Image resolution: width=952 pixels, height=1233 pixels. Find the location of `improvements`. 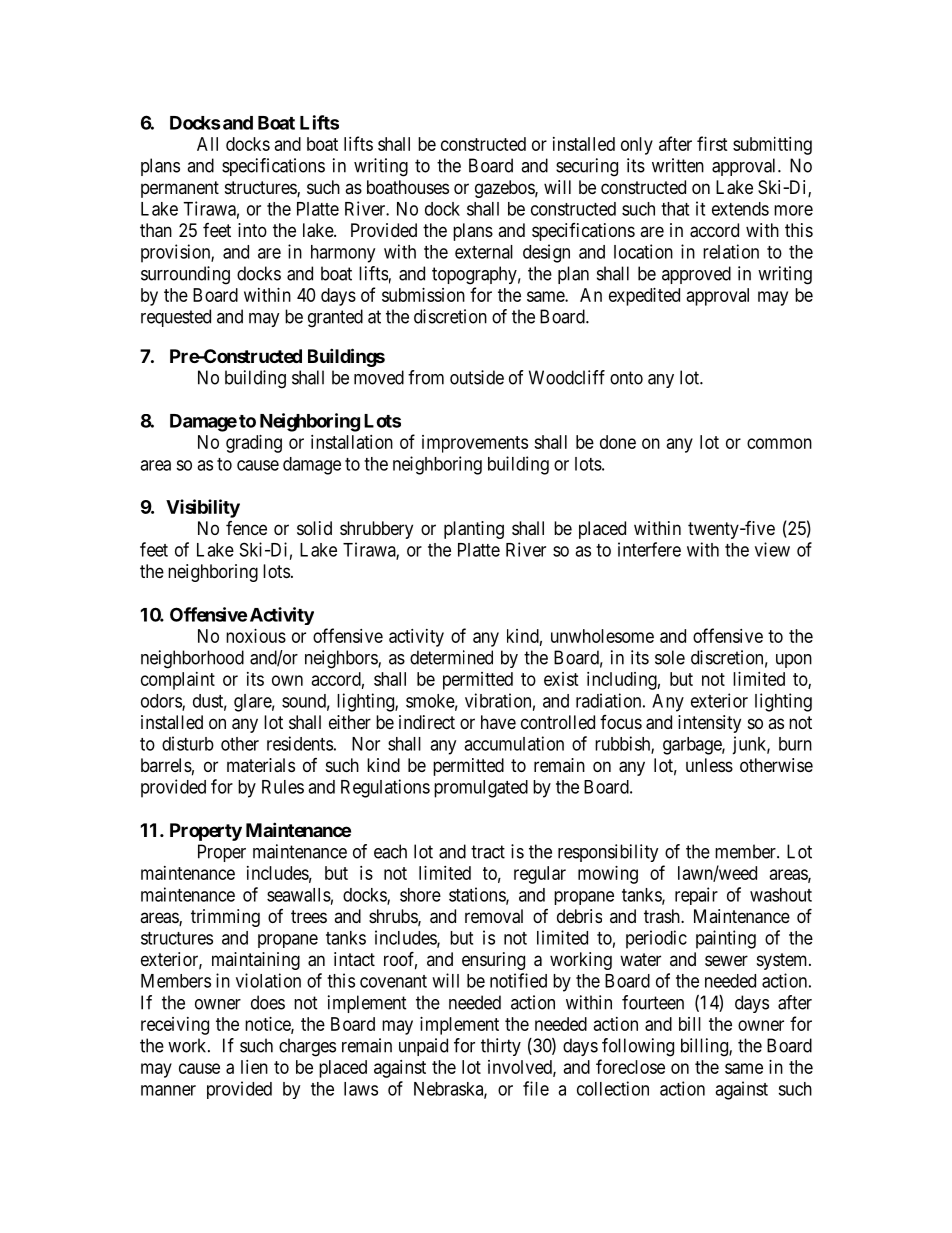

improvements is located at coordinates (475, 444).
